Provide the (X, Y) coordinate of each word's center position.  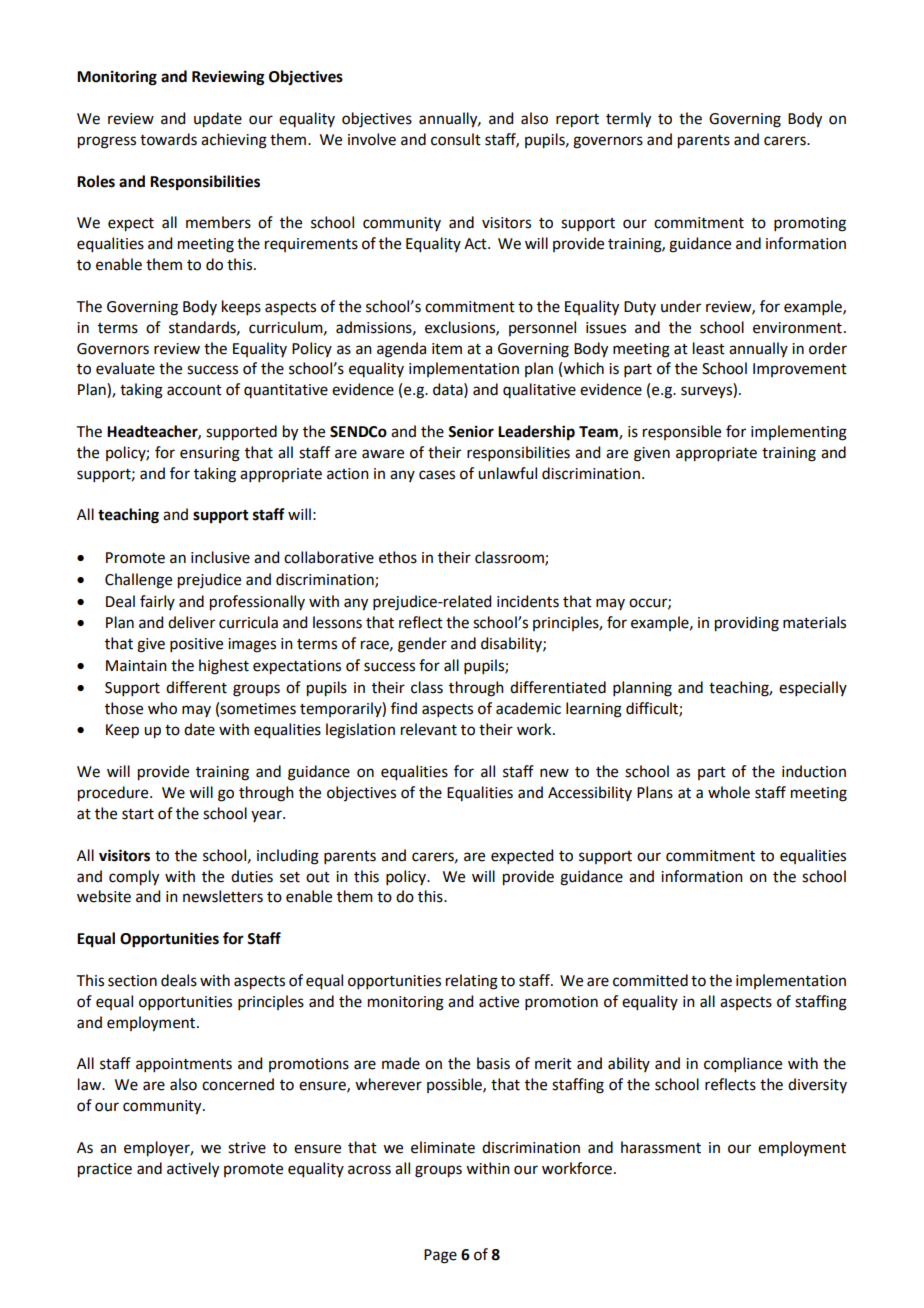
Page (440, 1256)
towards (168, 139)
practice (105, 1170)
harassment (661, 1147)
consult (456, 139)
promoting (810, 224)
